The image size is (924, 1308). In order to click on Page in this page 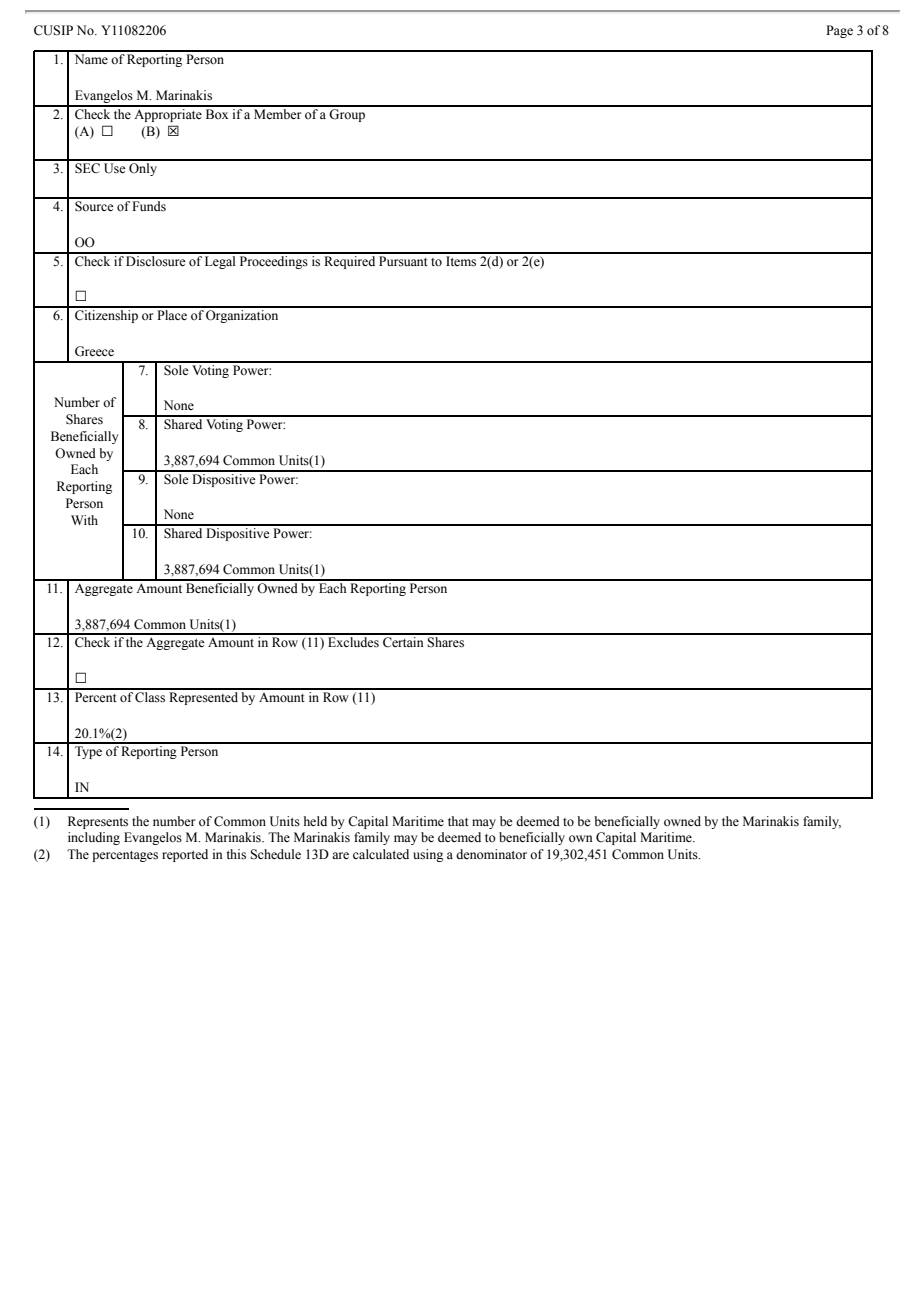, I will do `click(839, 31)`.
